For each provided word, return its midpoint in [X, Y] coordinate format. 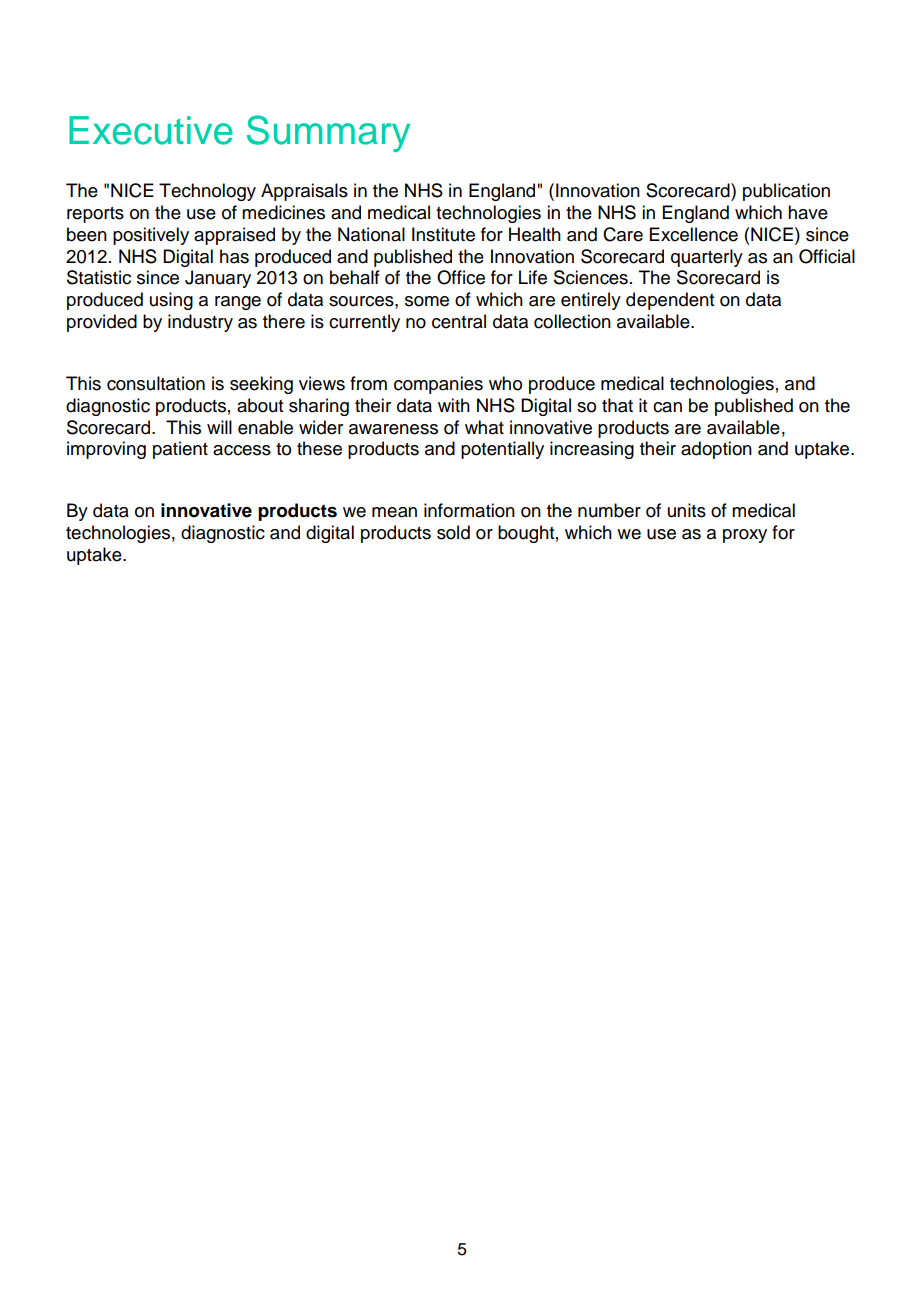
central [459, 321]
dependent [670, 301]
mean [394, 512]
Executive [151, 130]
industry [200, 323]
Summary [328, 133]
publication [786, 192]
